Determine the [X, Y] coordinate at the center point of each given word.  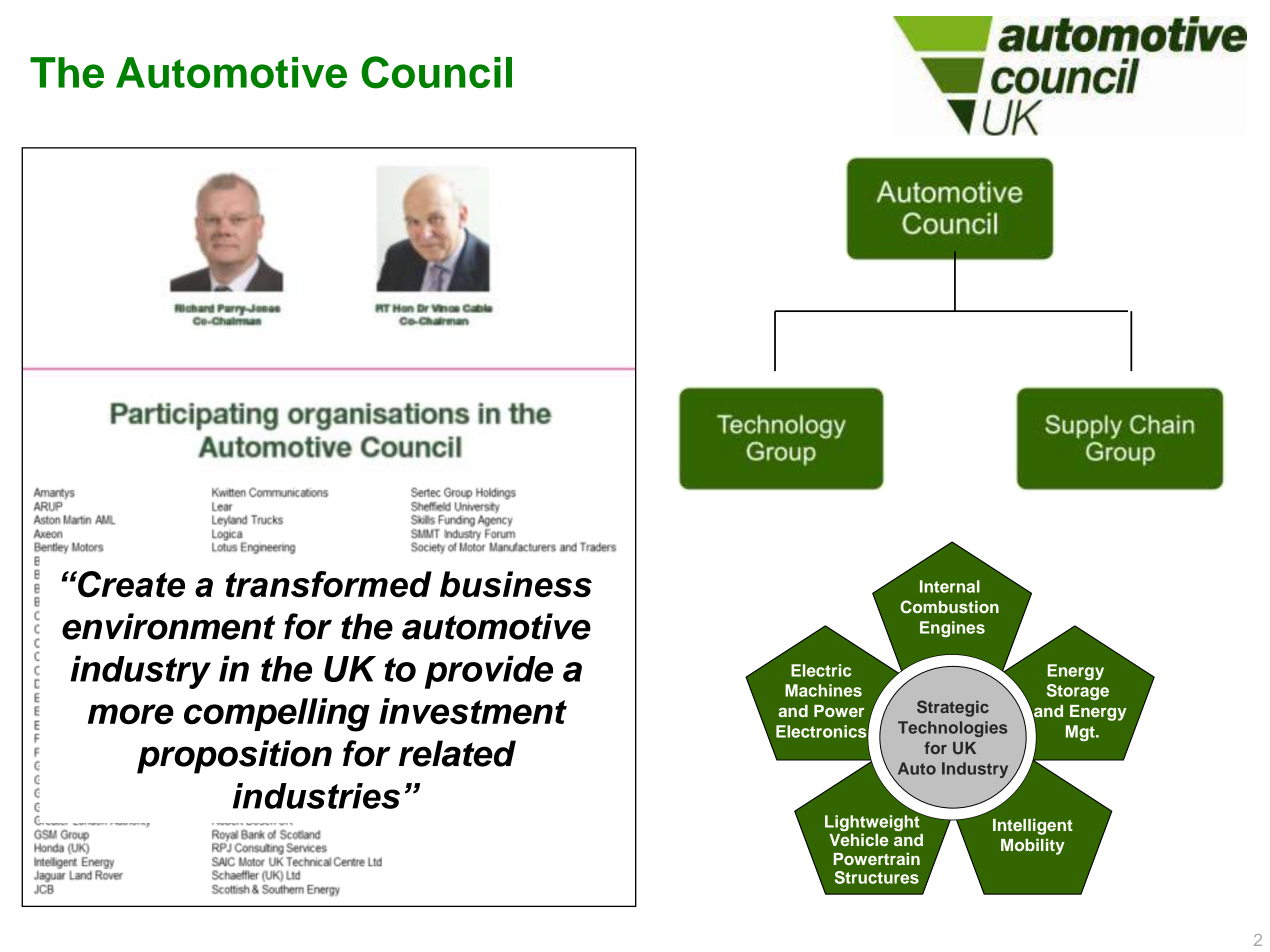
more [131, 714]
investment [473, 711]
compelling [277, 715]
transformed [329, 584]
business [516, 584]
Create [130, 584]
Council [436, 72]
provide [489, 672]
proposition [234, 757]
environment [168, 626]
